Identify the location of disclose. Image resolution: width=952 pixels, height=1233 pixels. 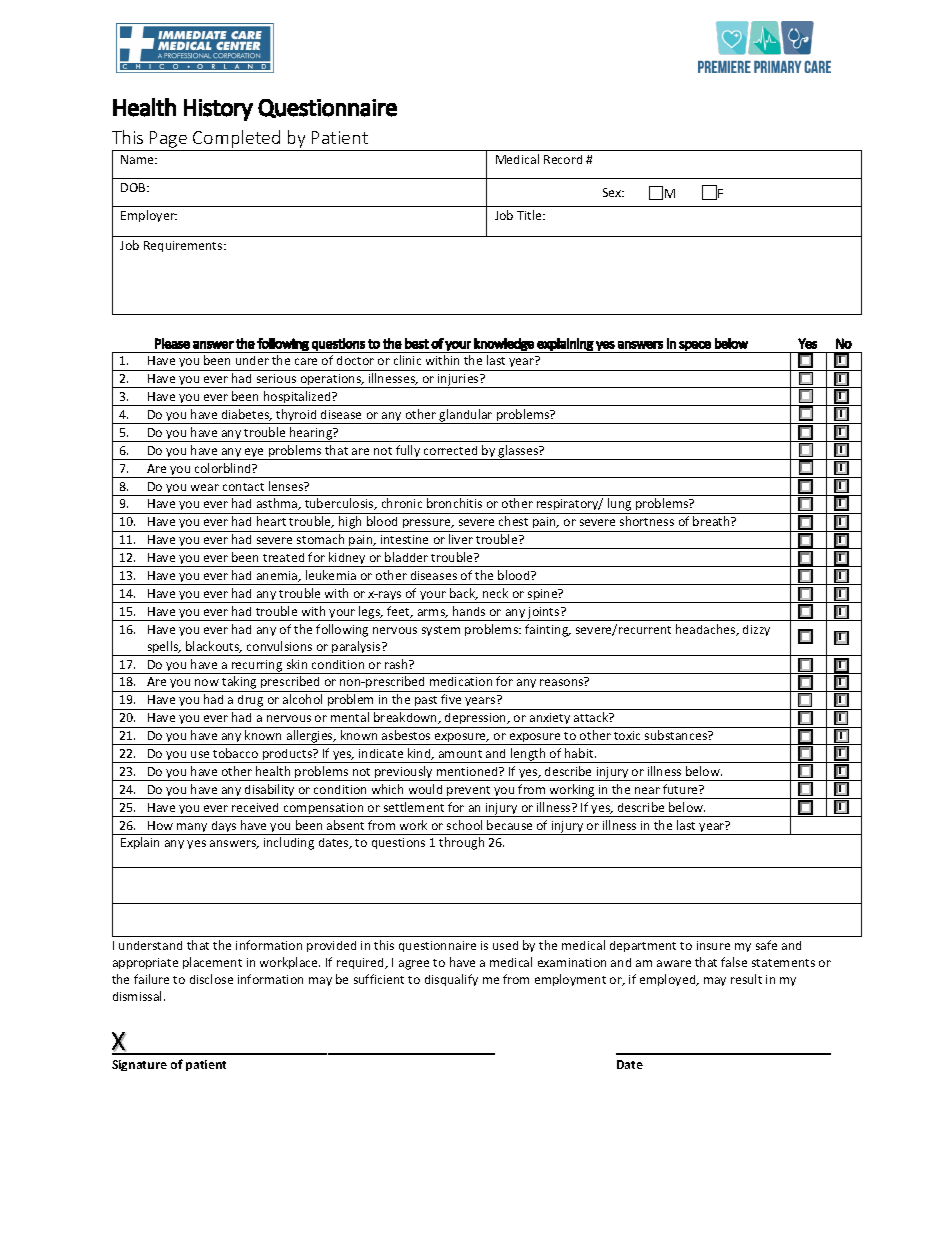
(211, 979).
